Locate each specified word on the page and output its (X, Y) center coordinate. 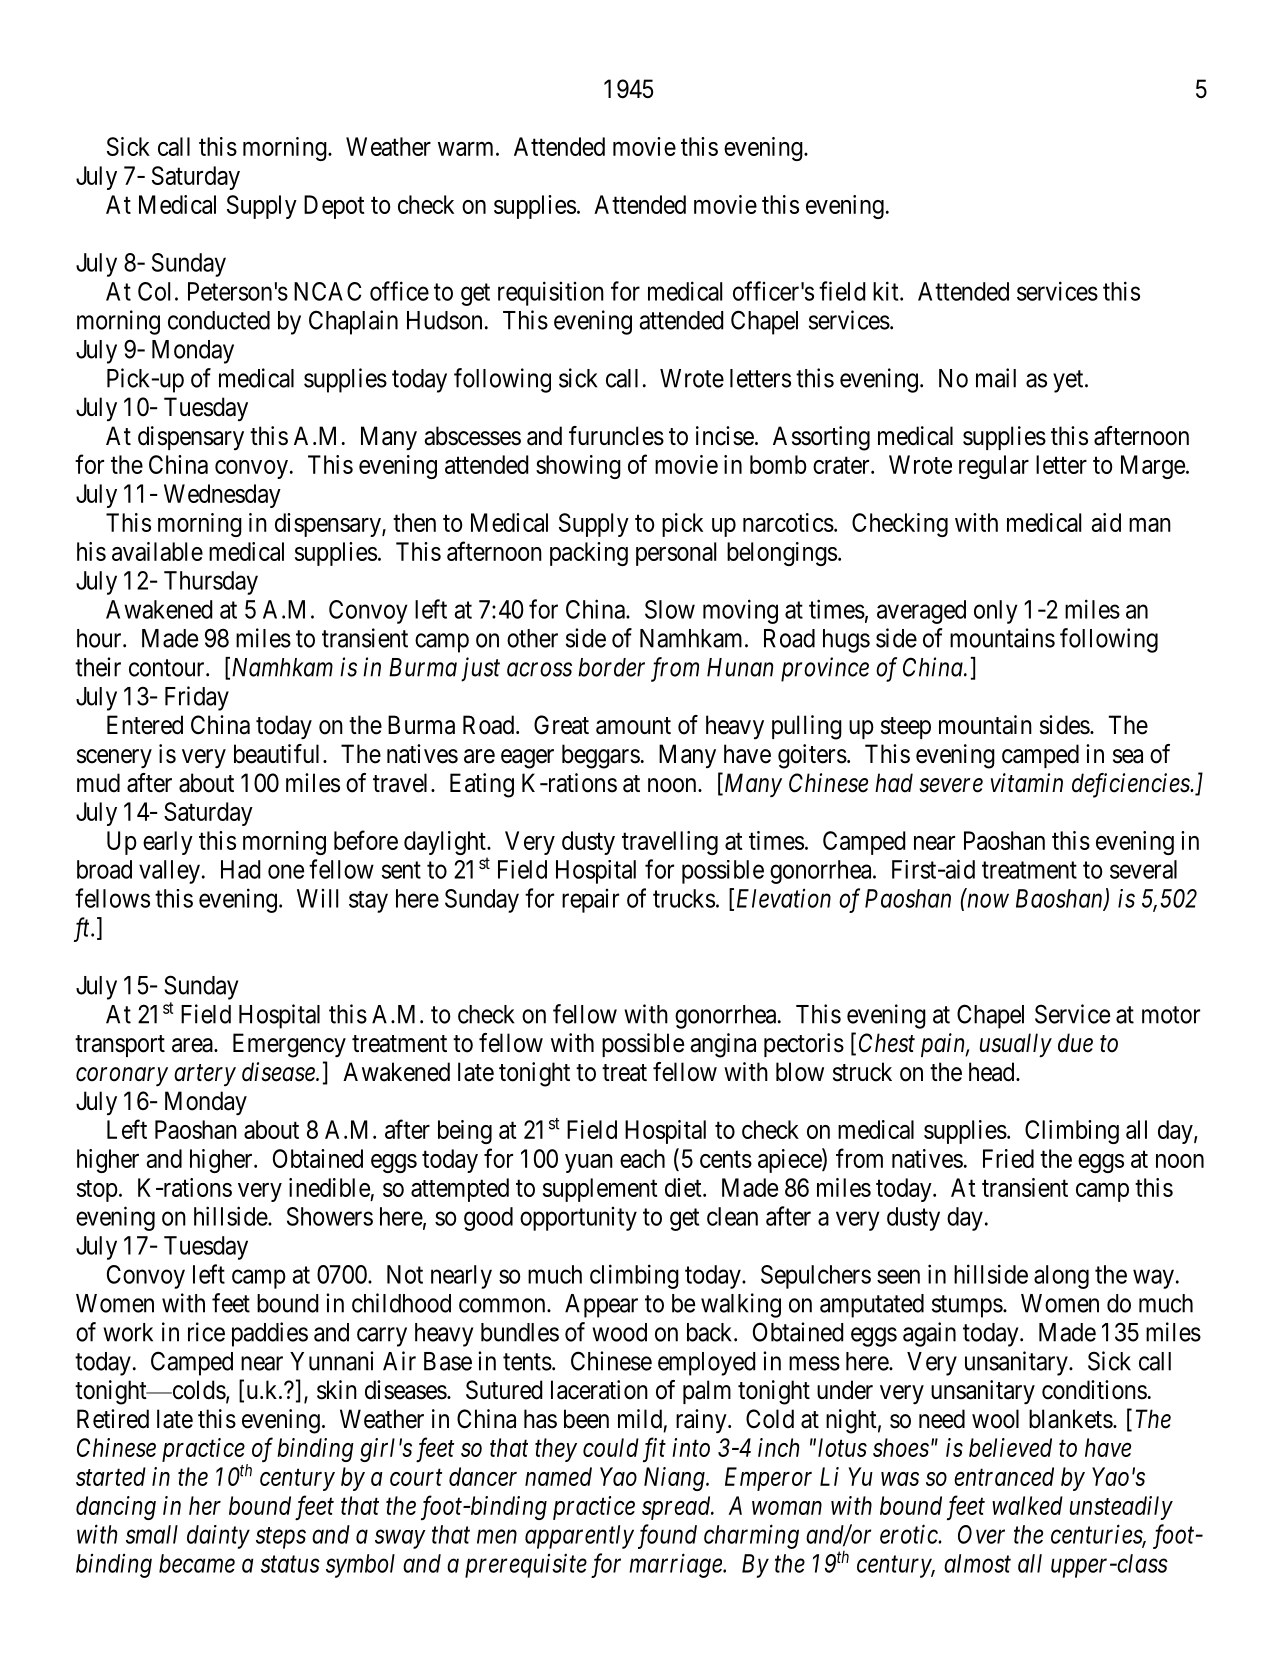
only (996, 612)
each (642, 1158)
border (611, 667)
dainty (218, 1537)
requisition (551, 293)
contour (168, 668)
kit (887, 291)
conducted (219, 320)
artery (205, 1075)
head (993, 1072)
